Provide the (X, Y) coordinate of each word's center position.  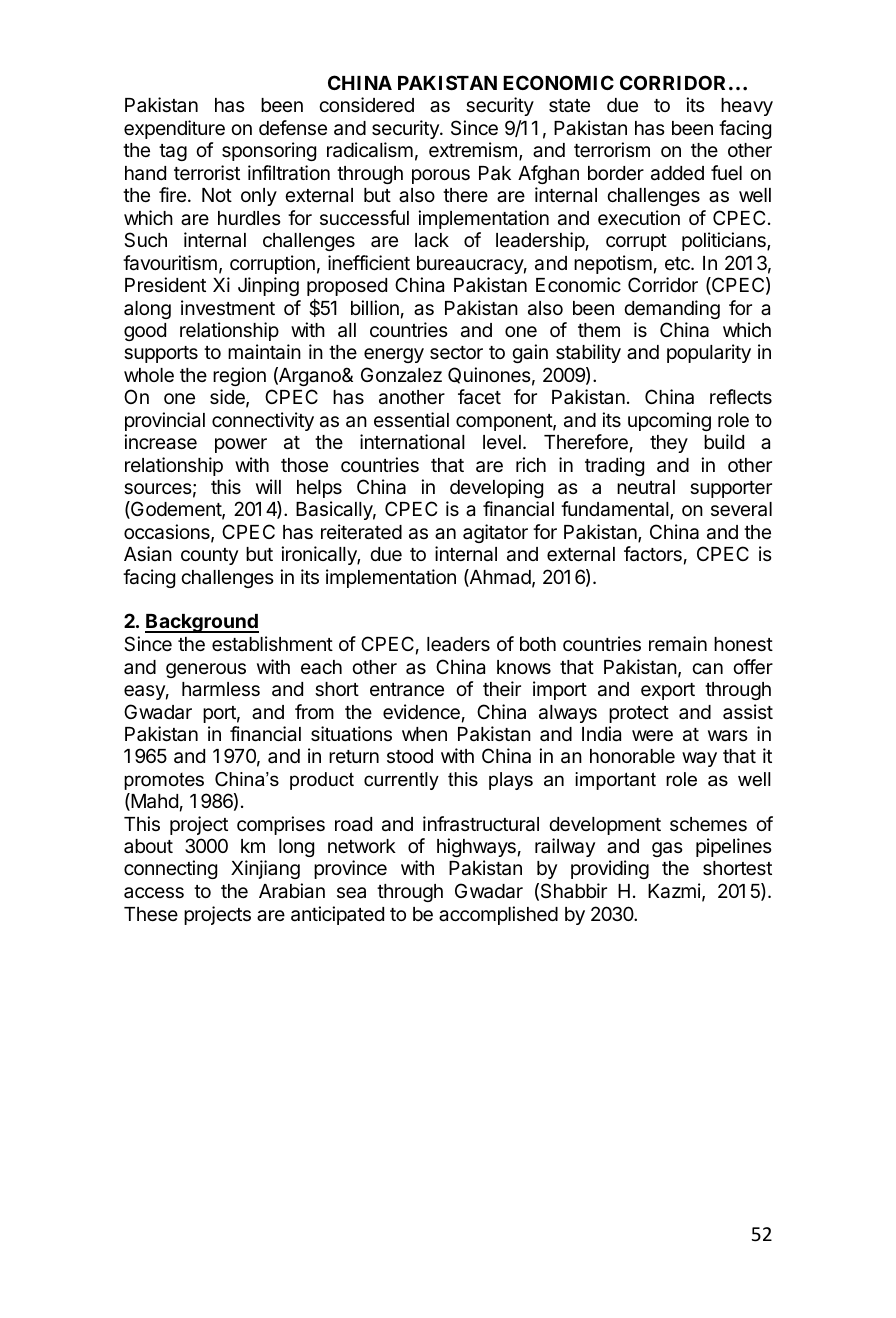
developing (496, 488)
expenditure (174, 129)
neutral (646, 487)
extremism (473, 149)
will (268, 486)
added (677, 173)
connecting (170, 869)
